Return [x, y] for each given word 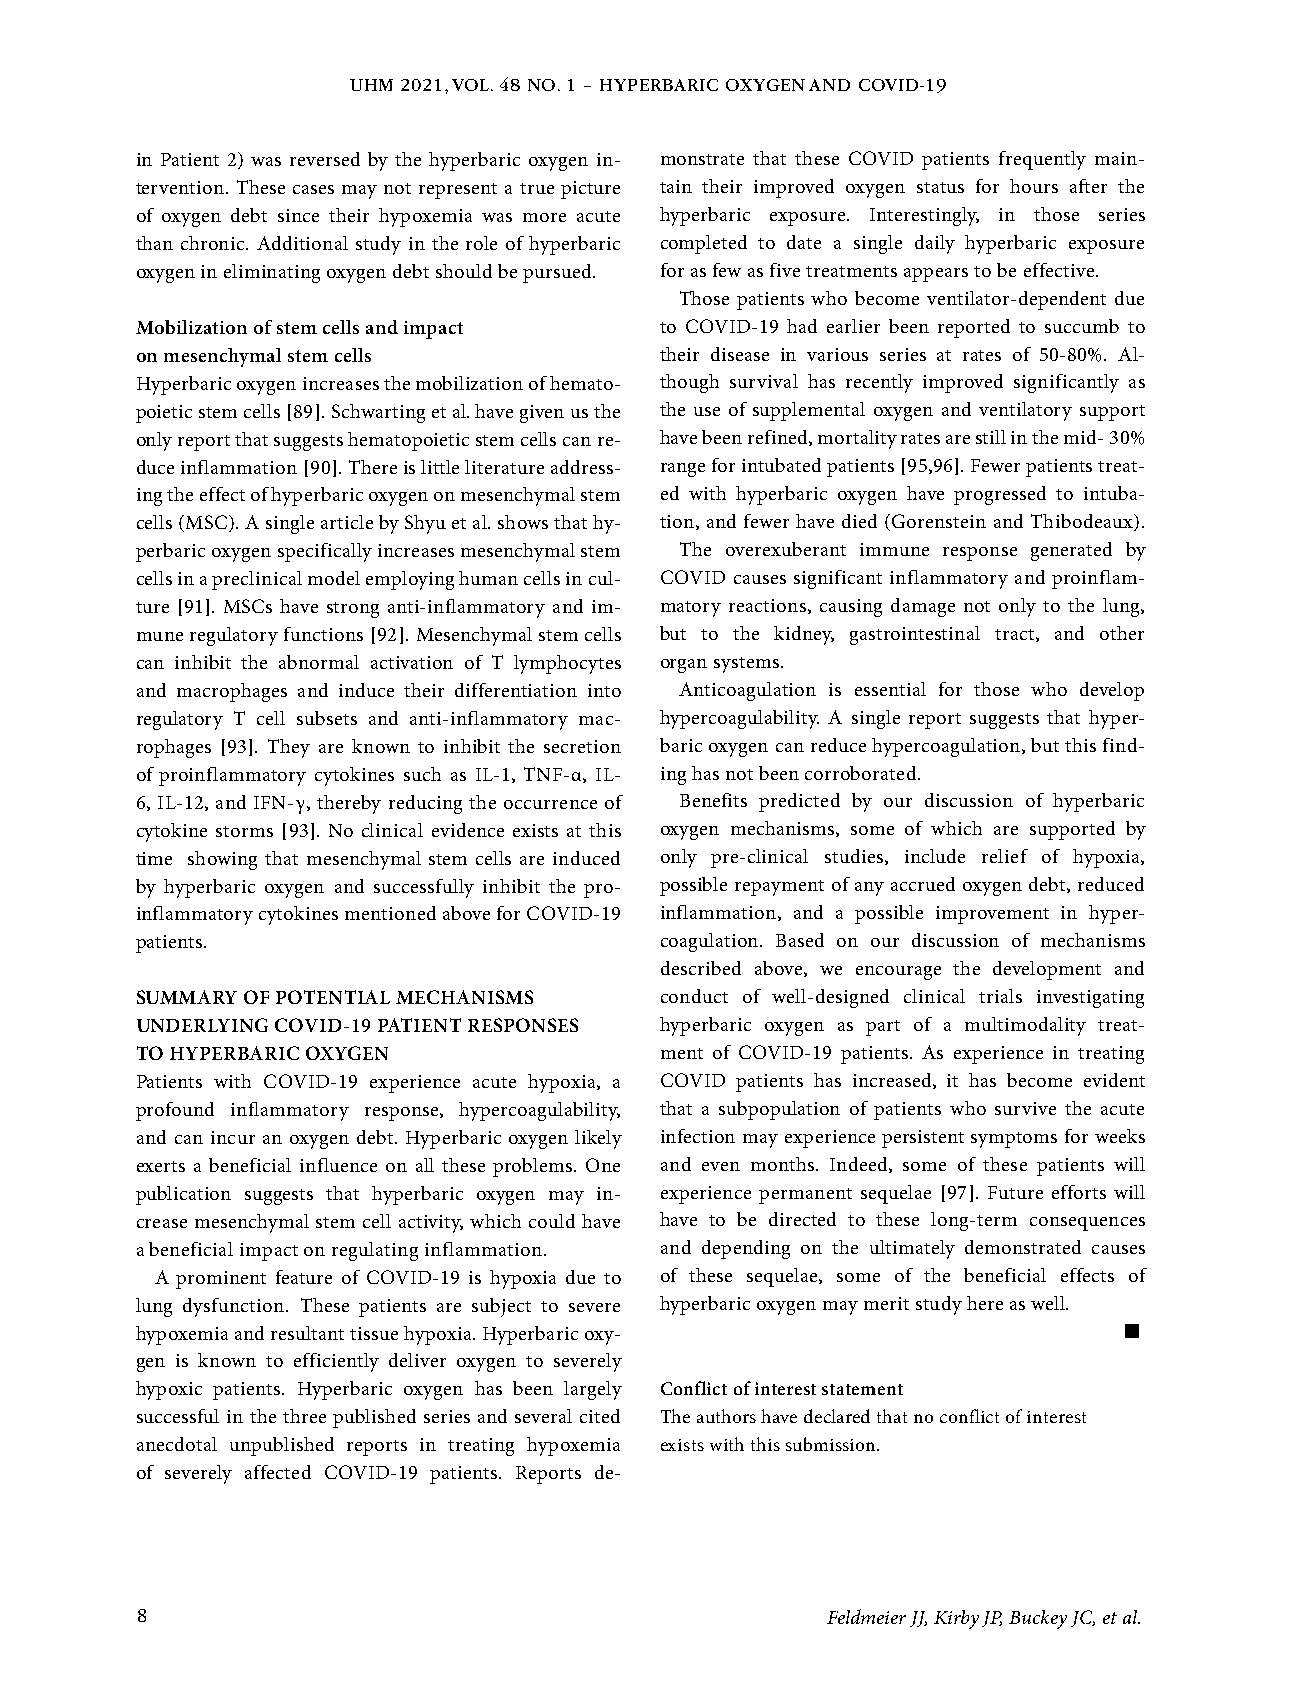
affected [278, 1472]
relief [1005, 856]
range [683, 470]
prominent [221, 1280]
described [701, 968]
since [298, 215]
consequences [1087, 1224]
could [552, 1221]
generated [1071, 551]
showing [222, 860]
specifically [325, 552]
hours [1034, 186]
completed [704, 244]
